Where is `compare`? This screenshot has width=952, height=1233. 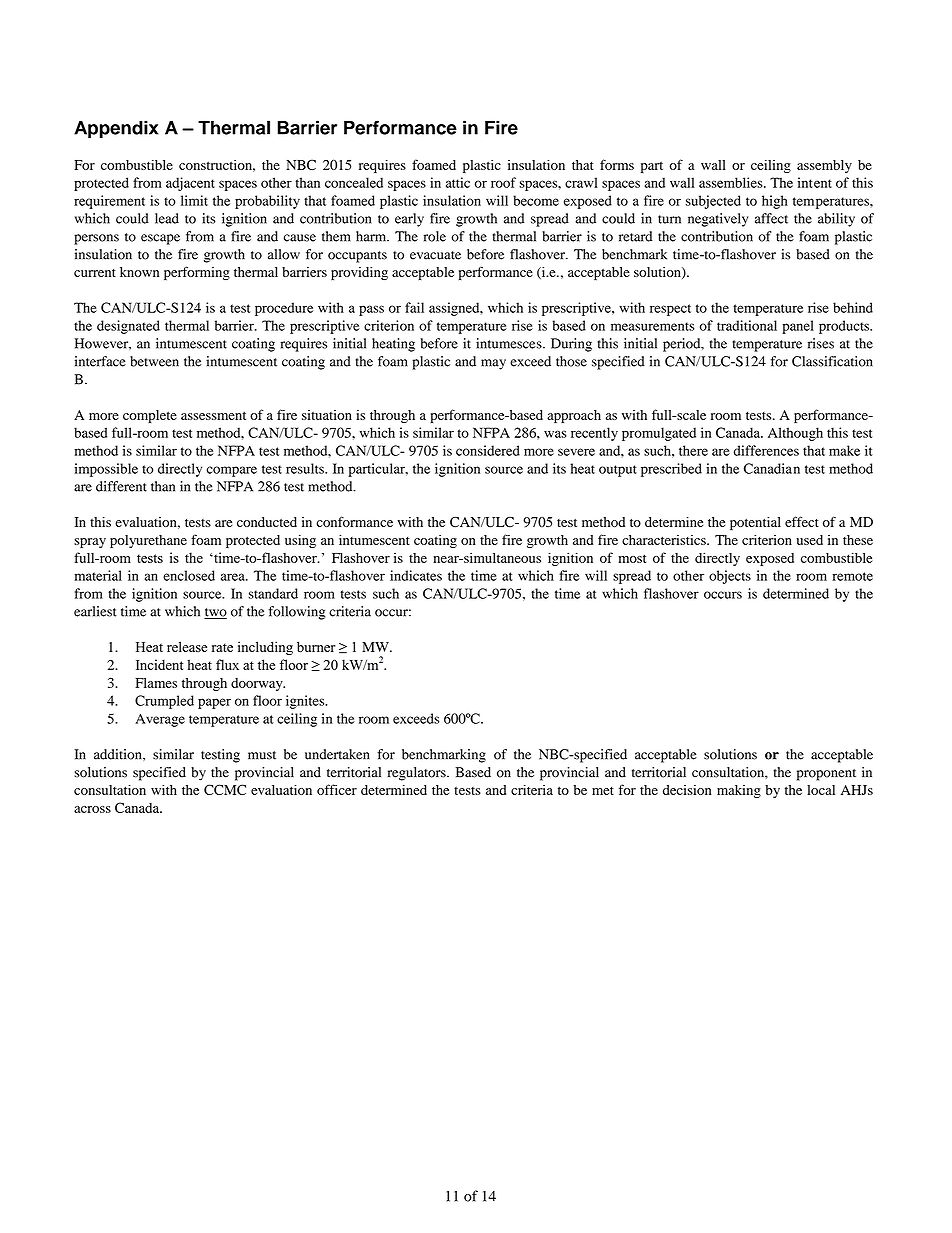
compare is located at coordinates (231, 471).
